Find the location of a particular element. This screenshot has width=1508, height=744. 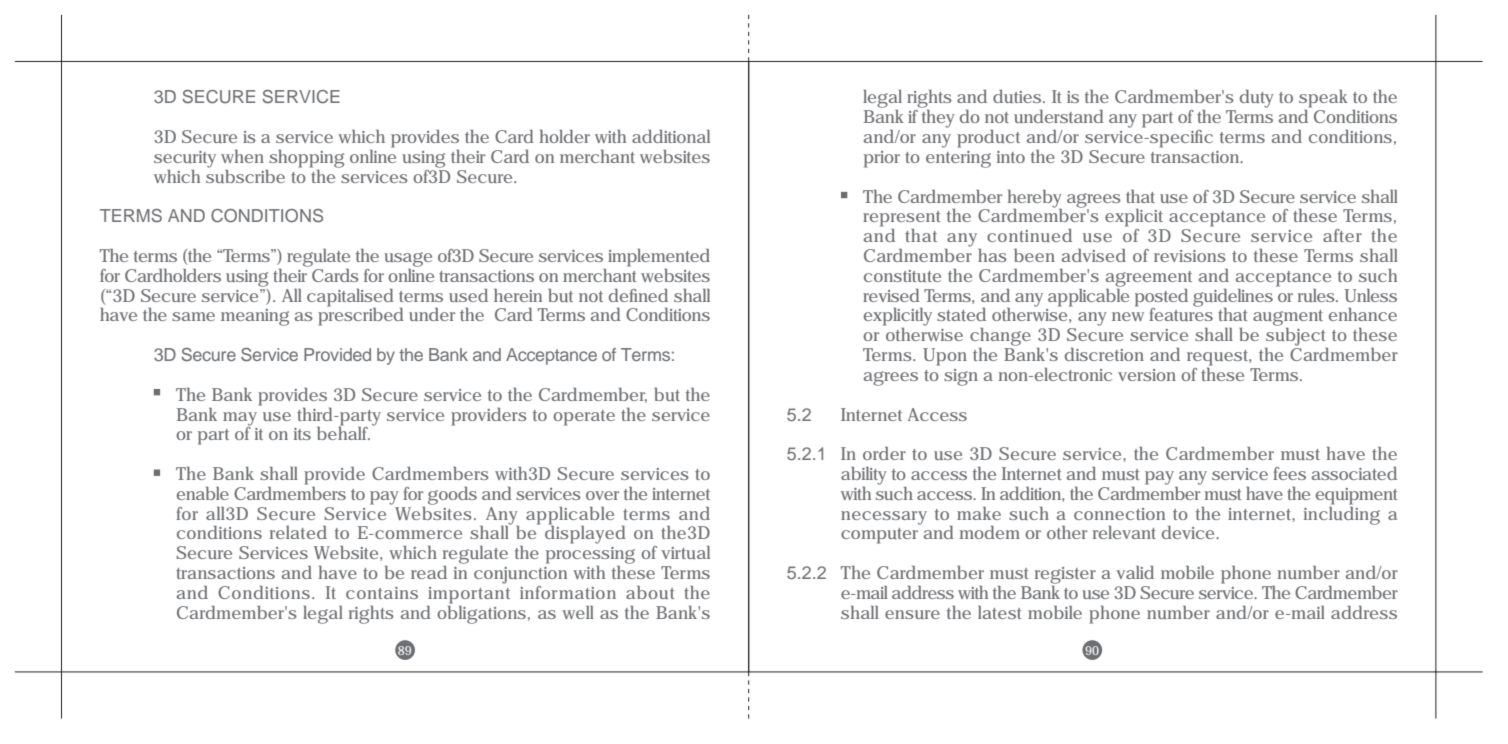

contains is located at coordinates (382, 593).
